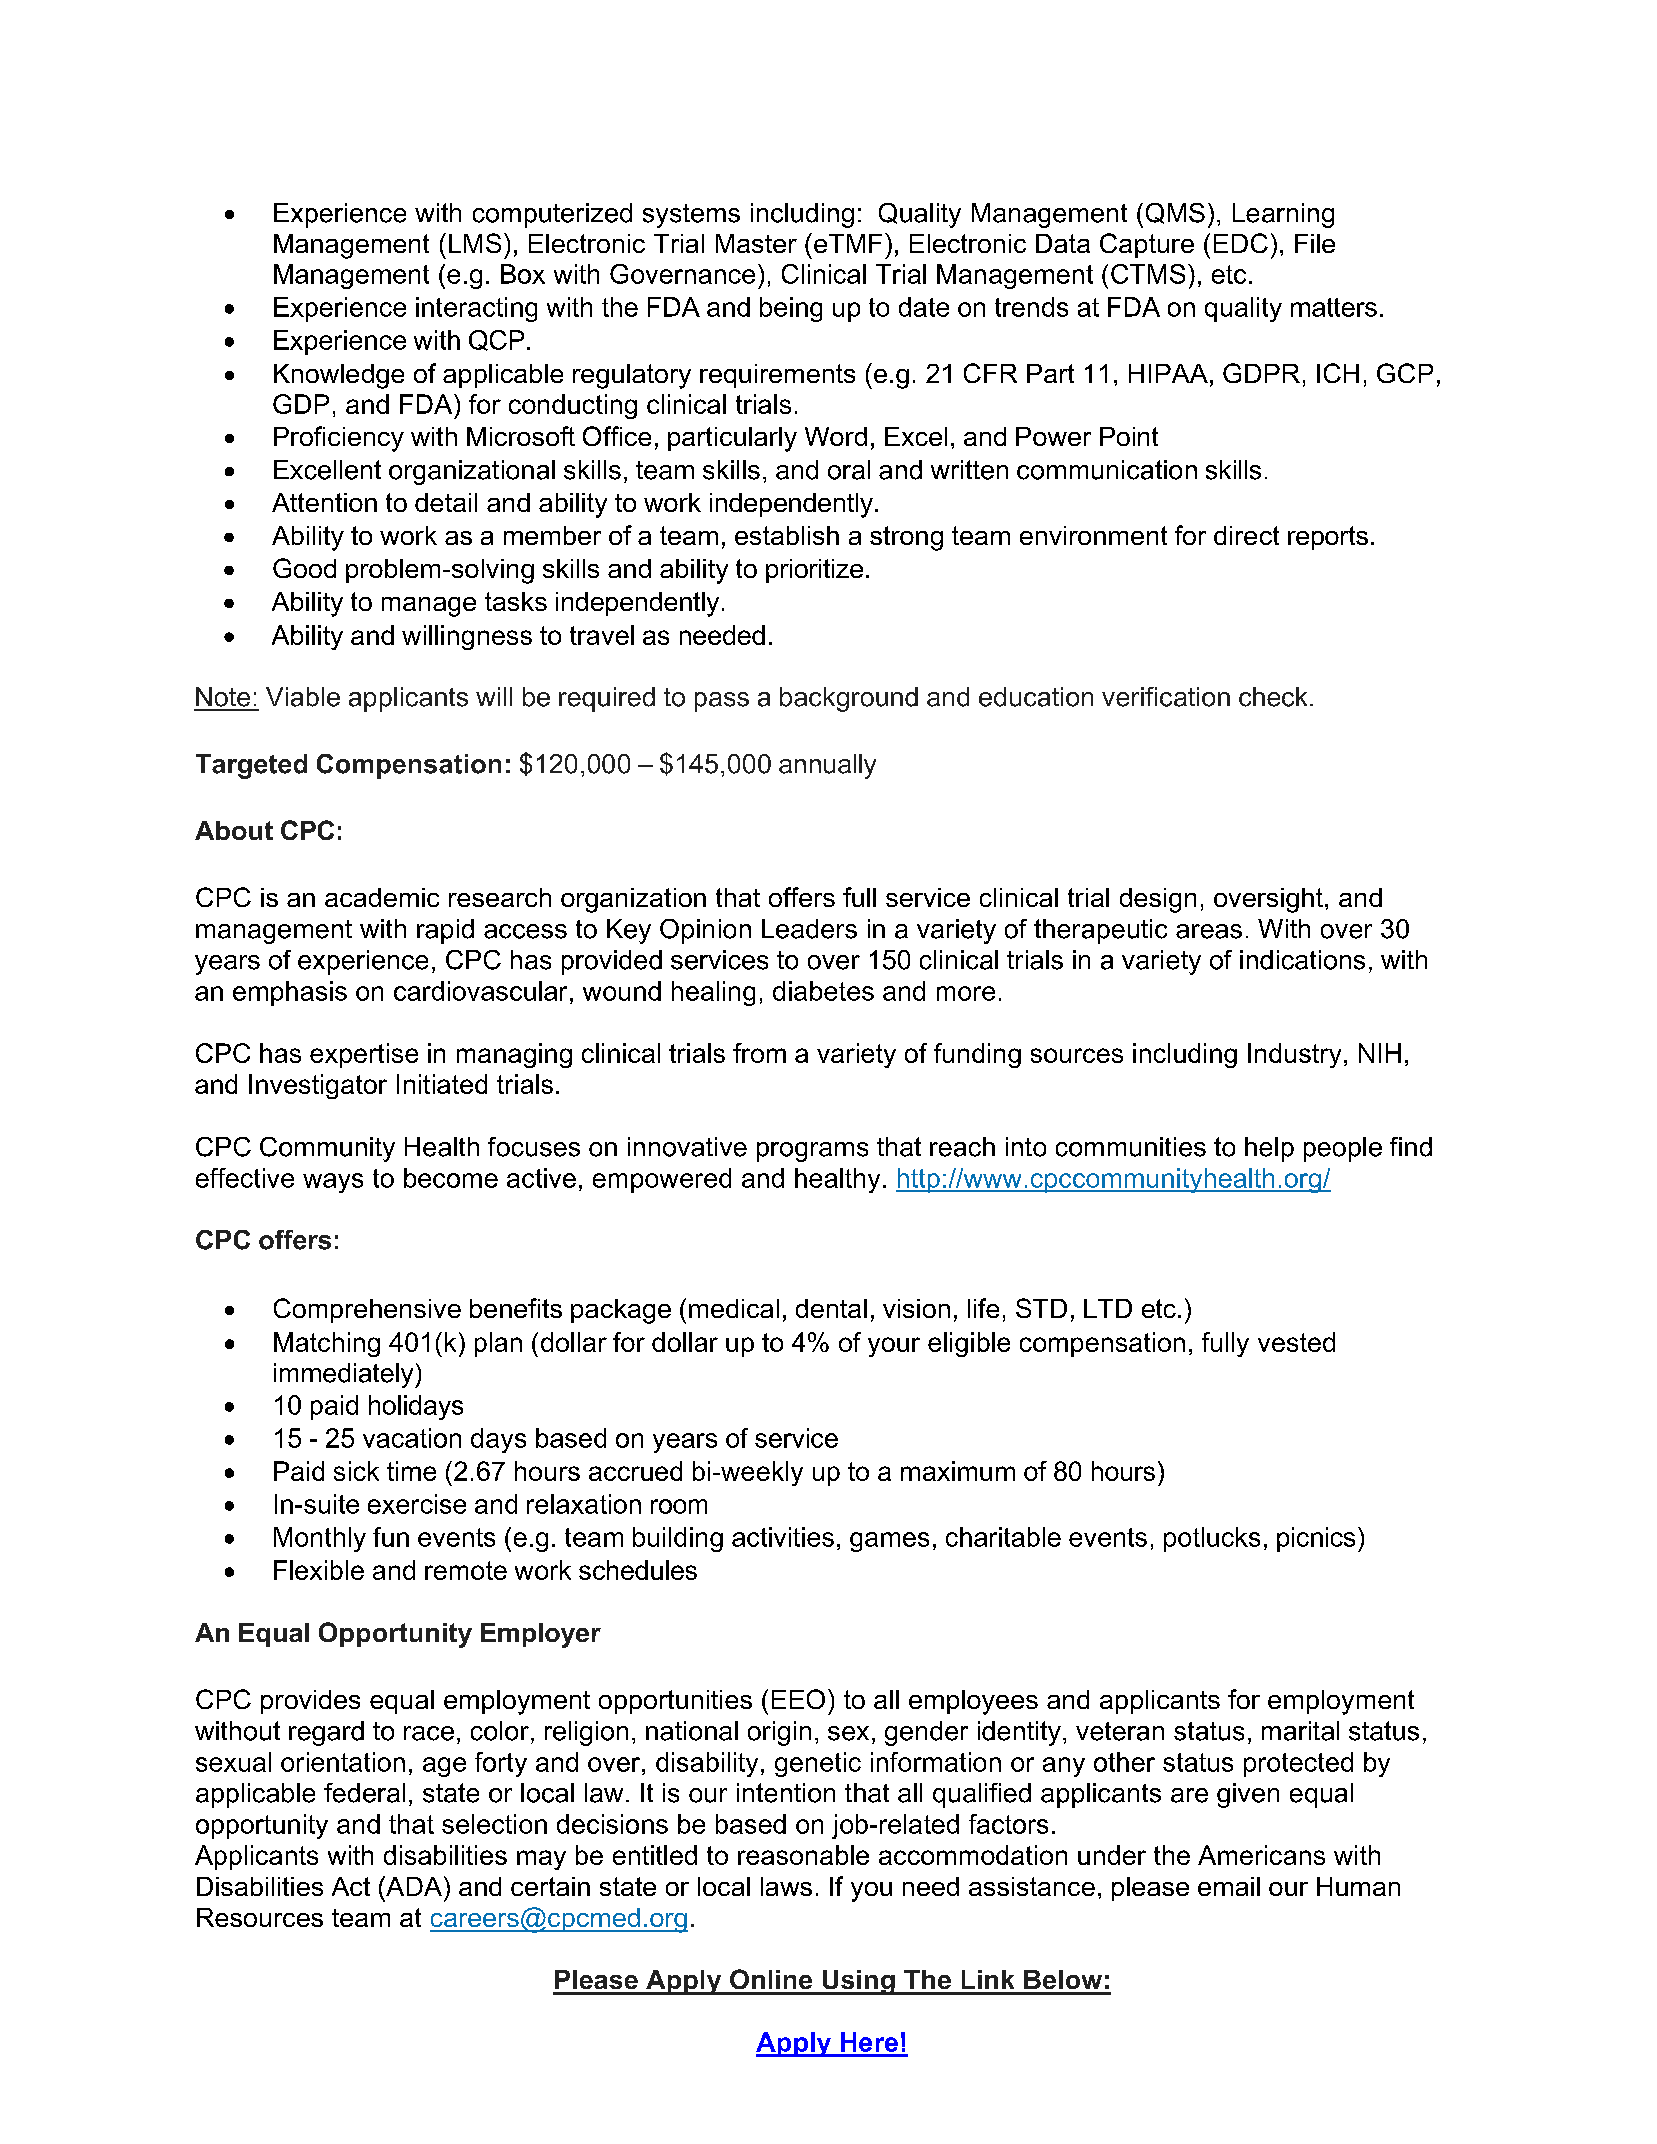  I want to click on Industry, so click(1294, 1055).
